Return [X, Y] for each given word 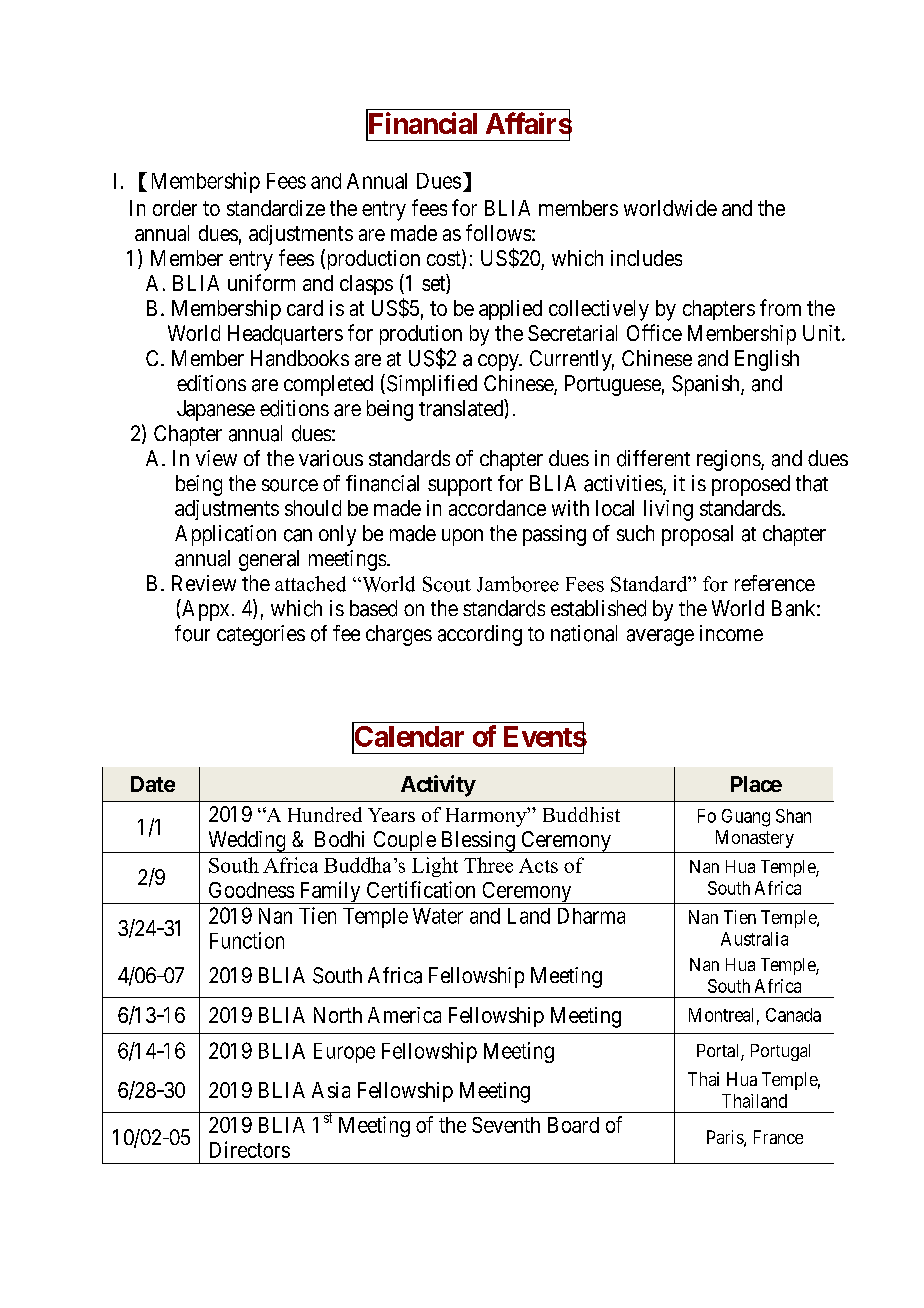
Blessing [478, 842]
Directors [250, 1149]
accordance [497, 508]
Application [225, 535]
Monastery [755, 839]
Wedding [247, 842]
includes [646, 258]
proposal [697, 535]
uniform [261, 282]
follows [498, 232]
